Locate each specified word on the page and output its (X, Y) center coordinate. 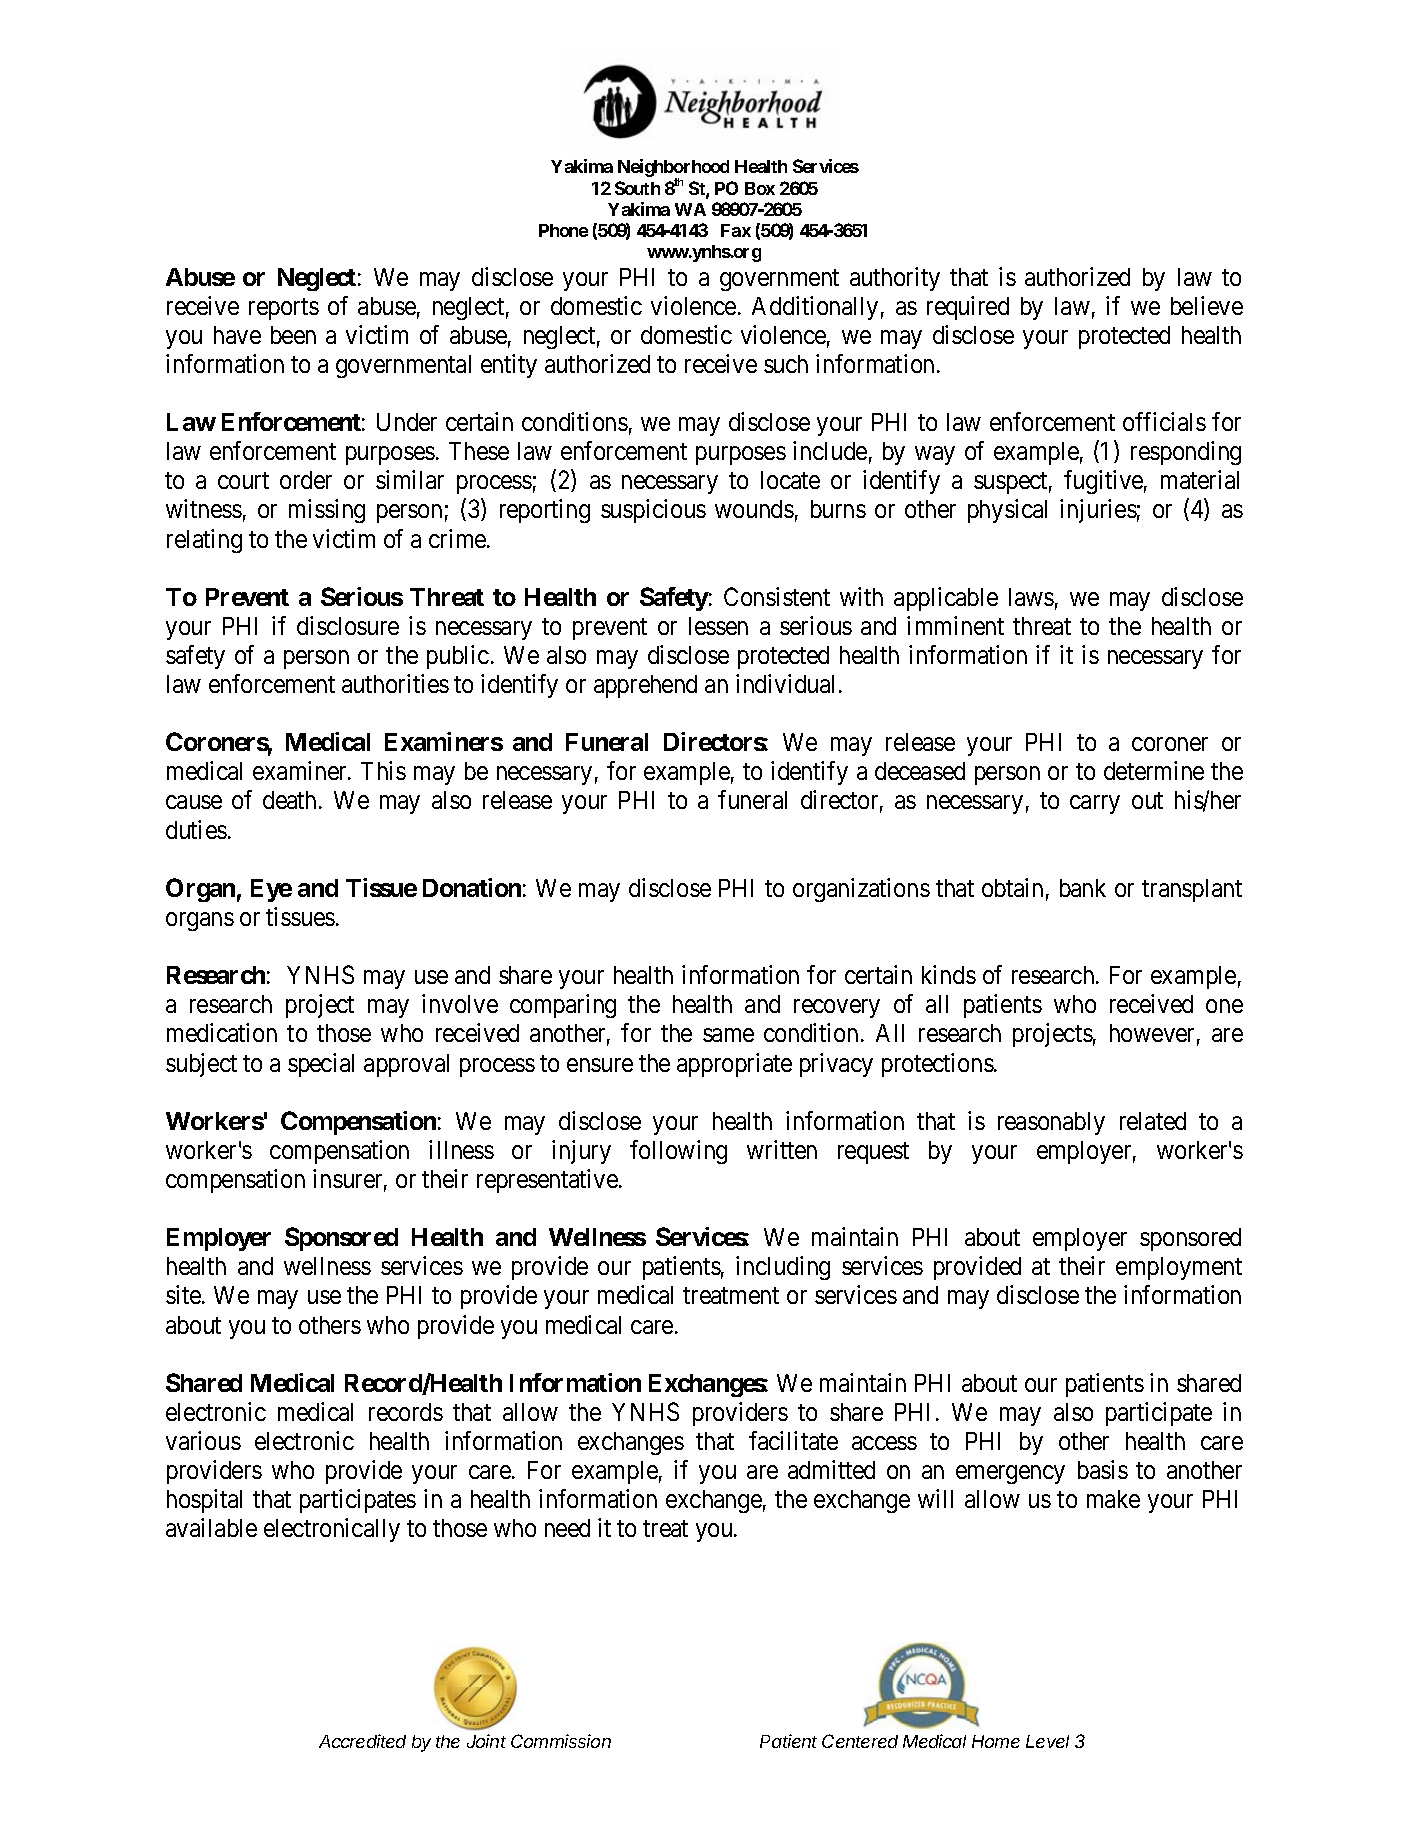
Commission (561, 1741)
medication (222, 1032)
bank (1083, 888)
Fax (736, 230)
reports (284, 309)
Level (1047, 1741)
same (728, 1035)
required (968, 308)
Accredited (362, 1741)
